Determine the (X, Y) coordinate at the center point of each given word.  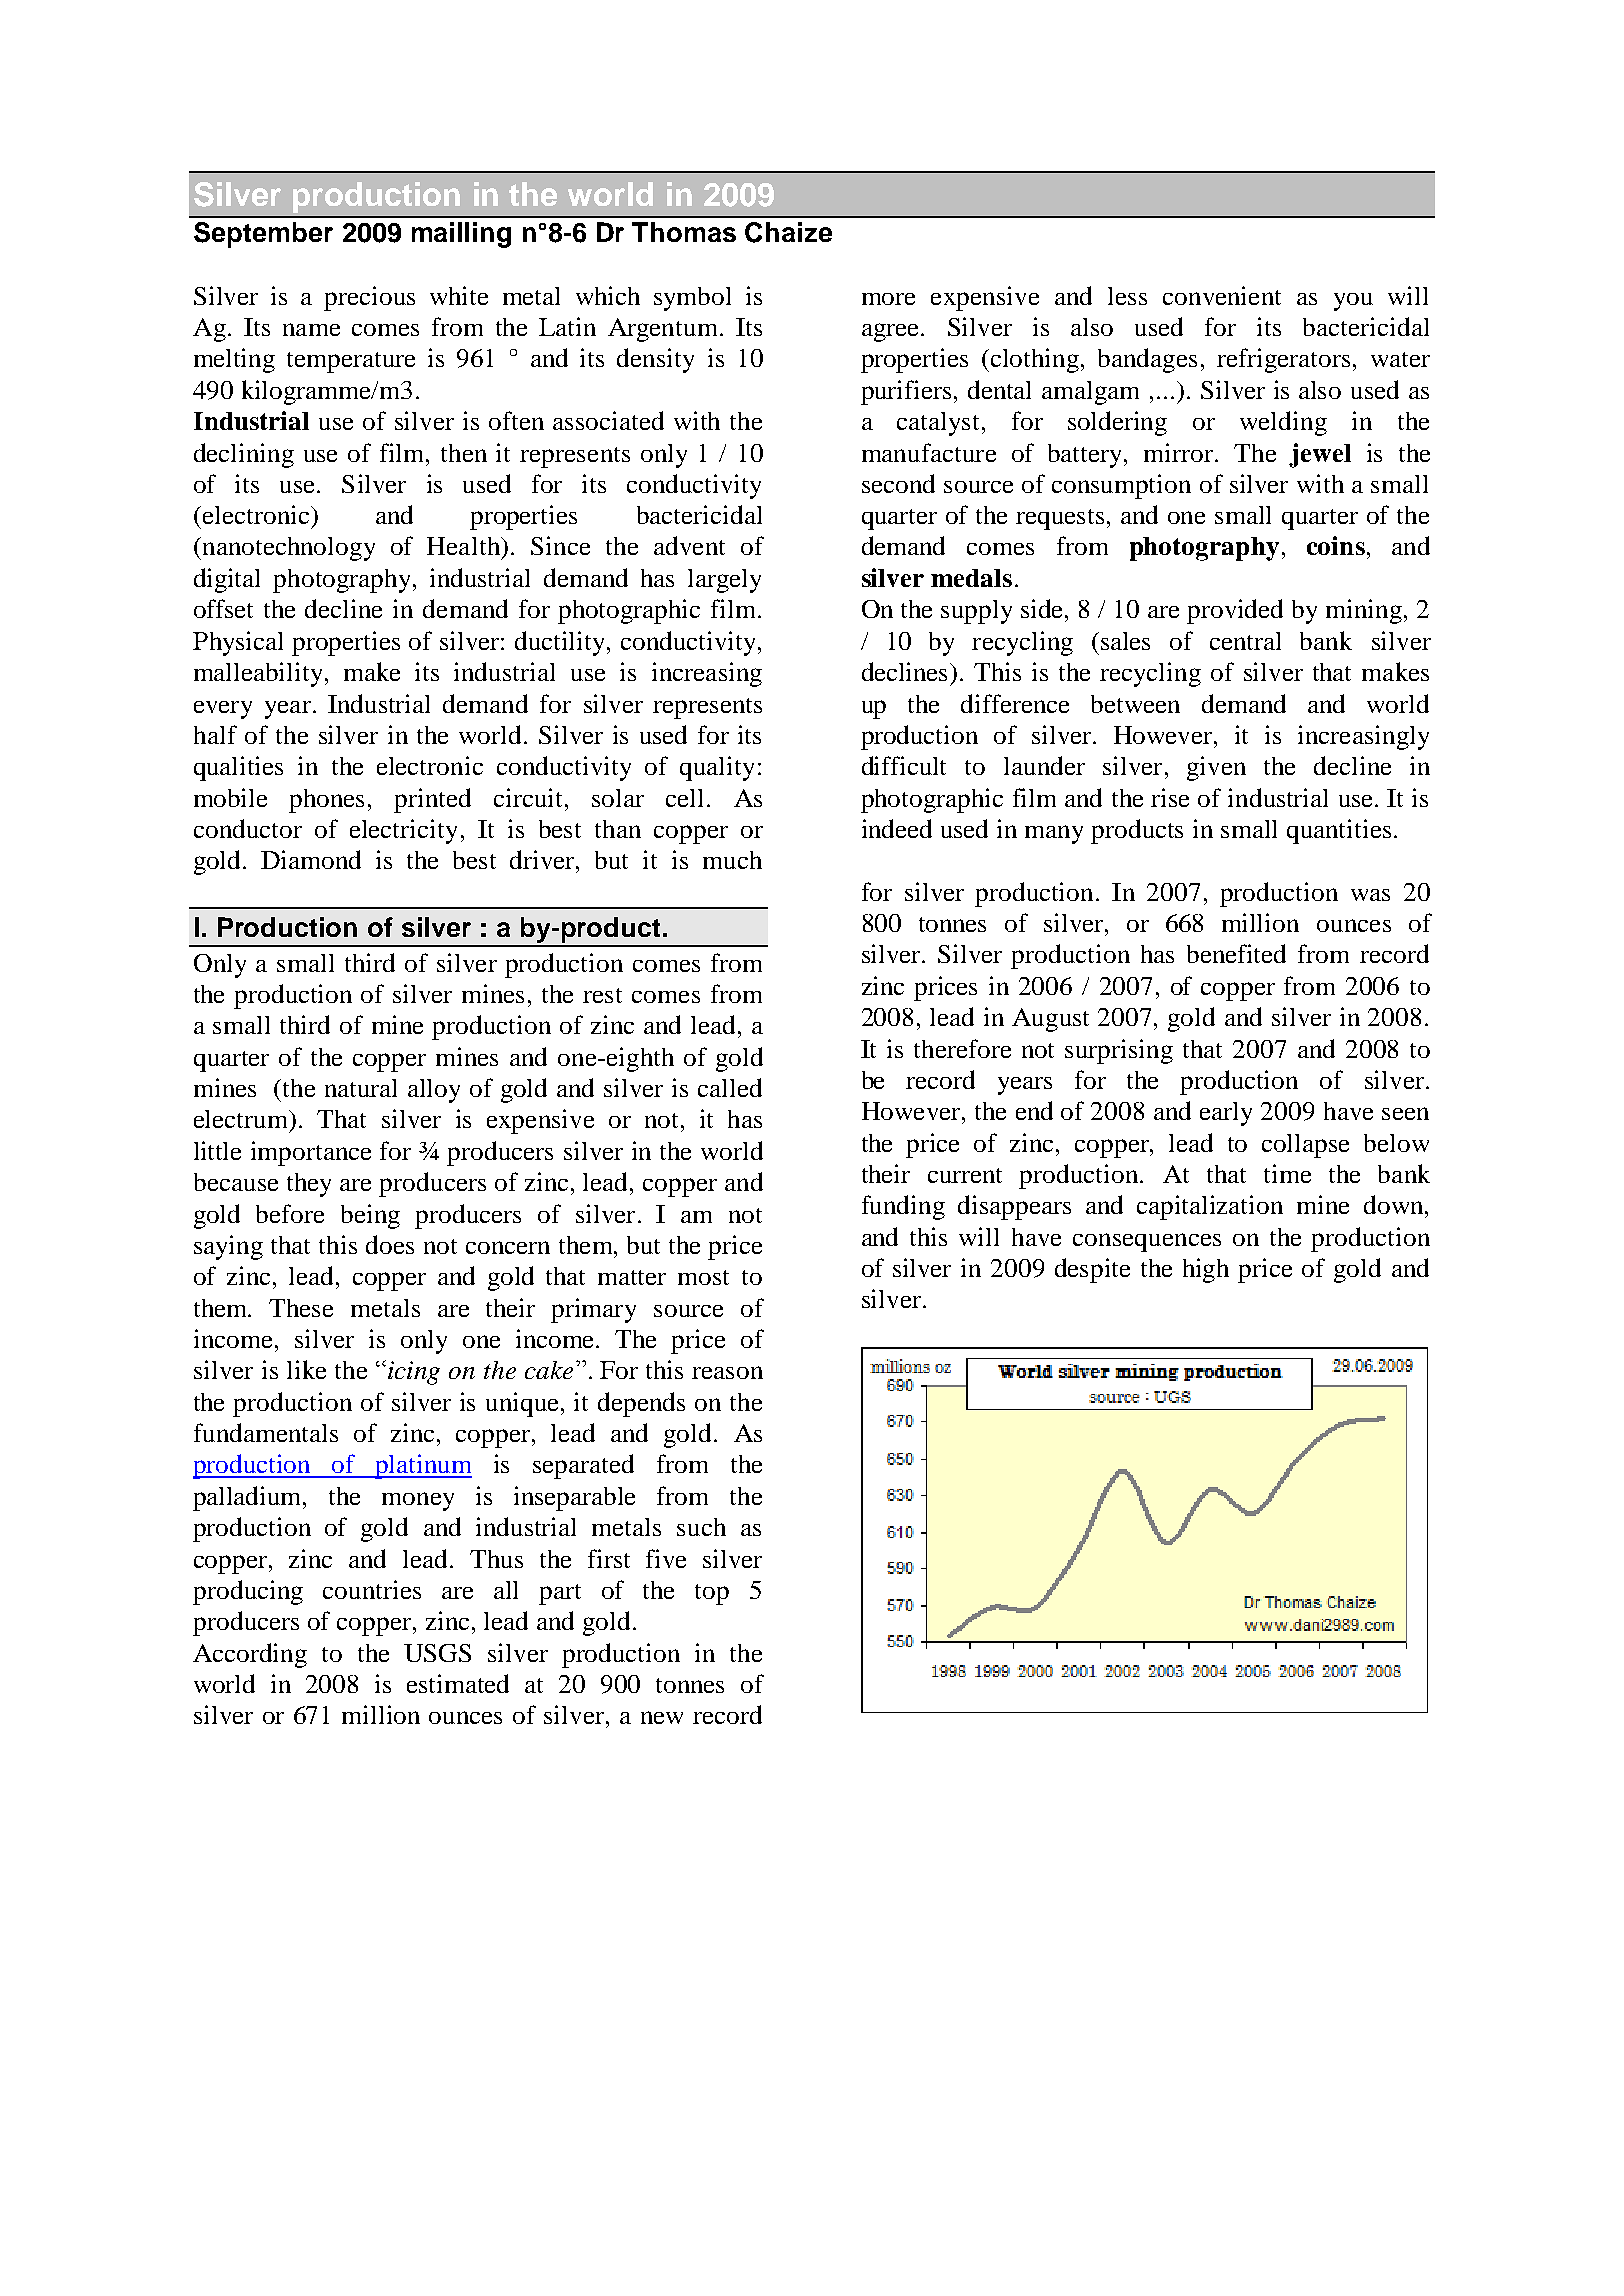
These (301, 1308)
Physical (238, 643)
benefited (1236, 953)
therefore (962, 1048)
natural (361, 1088)
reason (727, 1372)
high (1206, 1270)
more (888, 299)
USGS (437, 1653)
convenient (1222, 295)
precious (369, 298)
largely (724, 581)
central (1245, 641)
